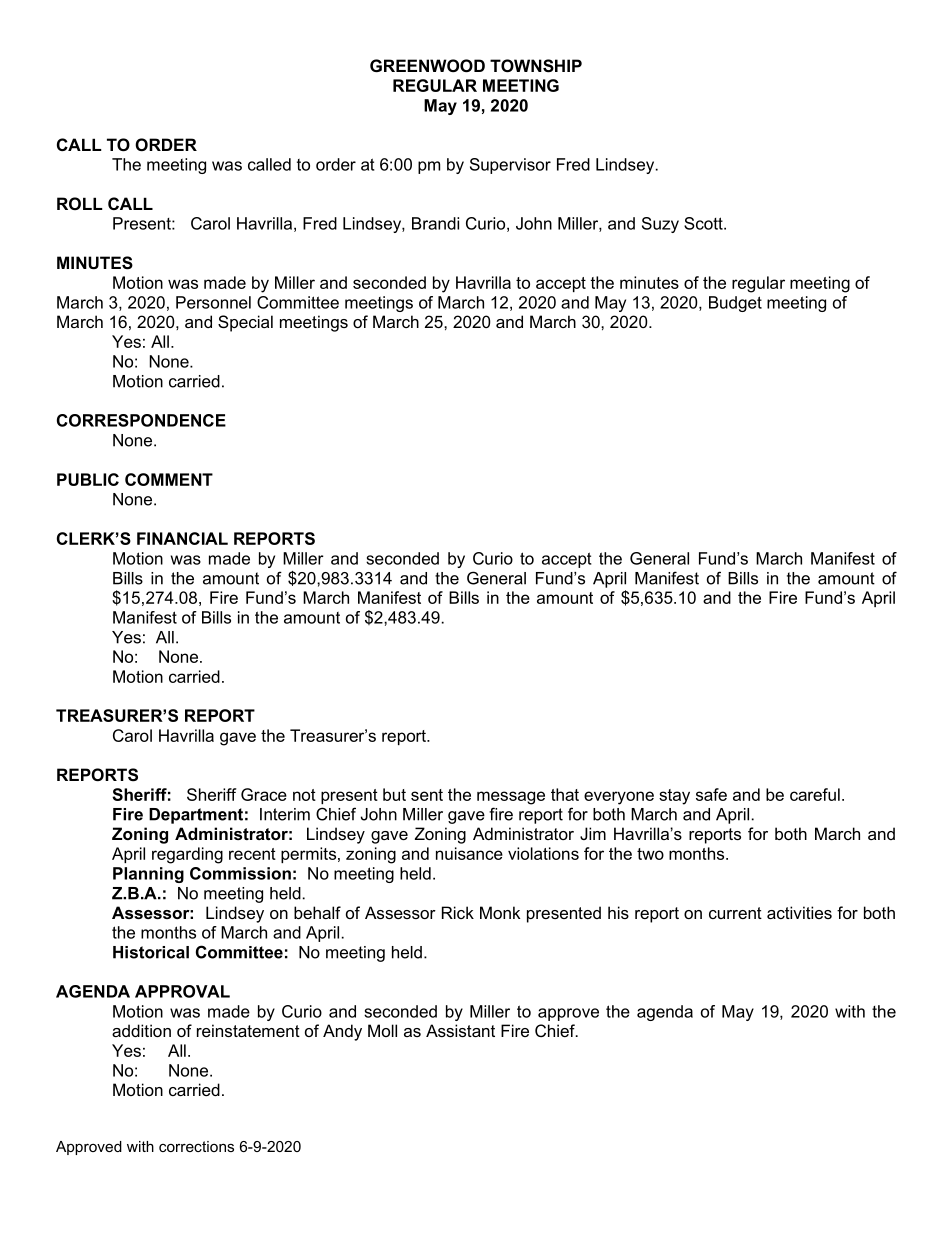 Image resolution: width=952 pixels, height=1233 pixels. Describe the element at coordinates (711, 794) in the screenshot. I see `safe` at that location.
